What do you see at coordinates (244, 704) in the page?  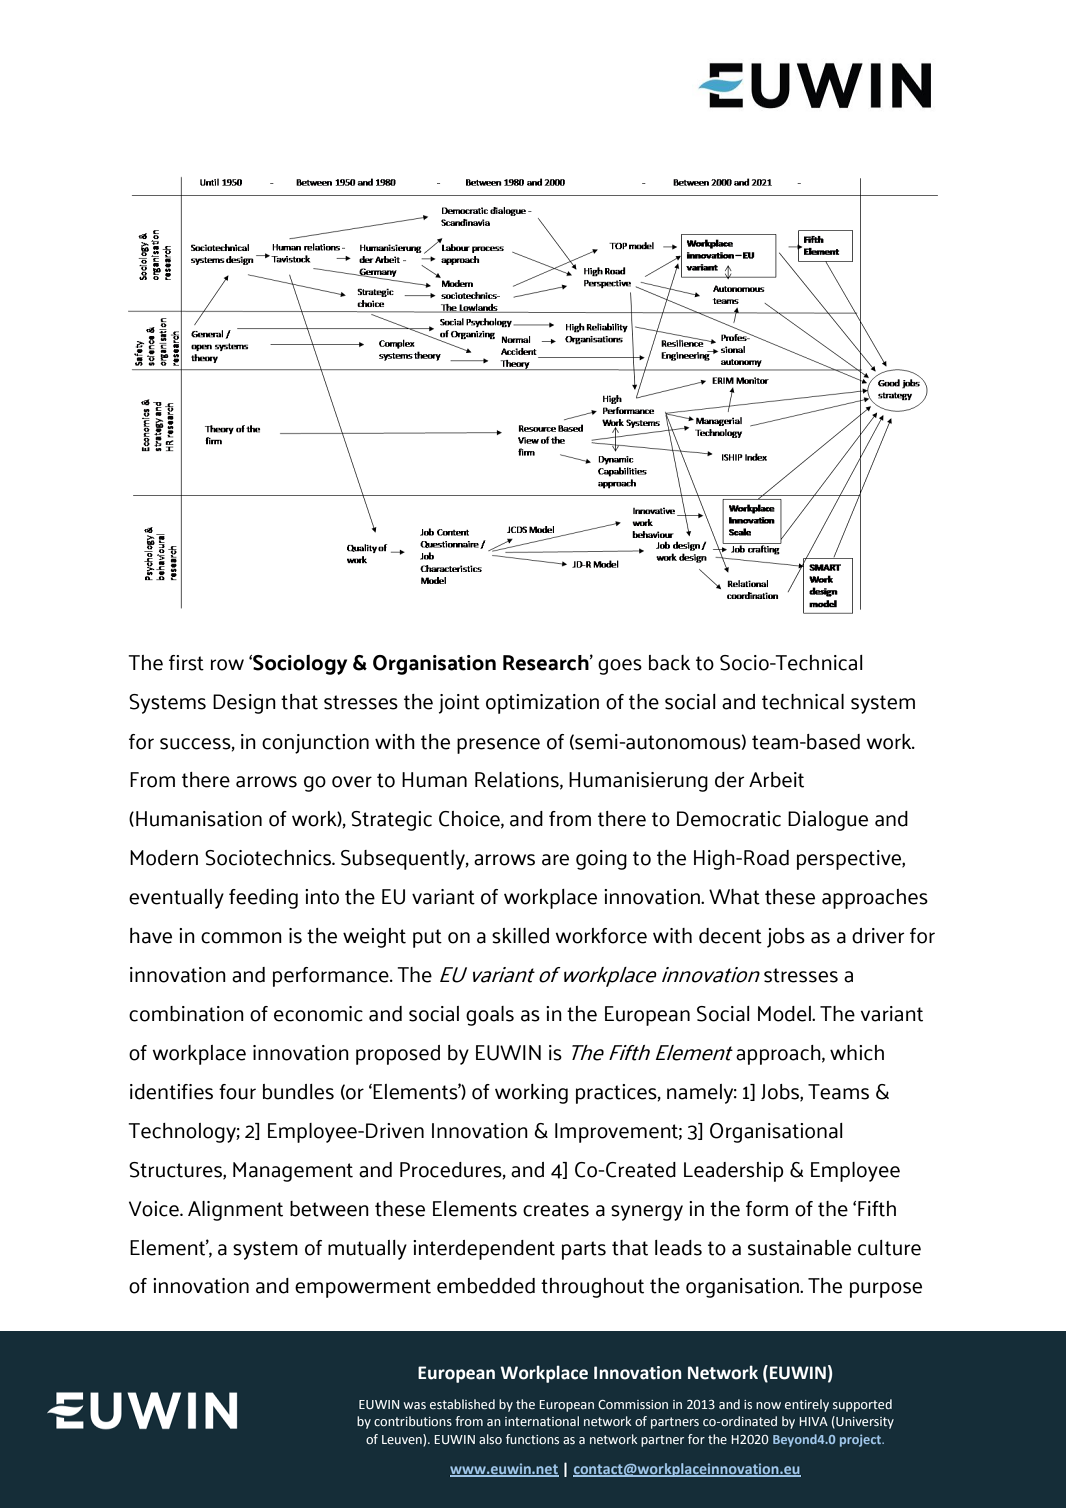 I see `Design` at bounding box center [244, 704].
